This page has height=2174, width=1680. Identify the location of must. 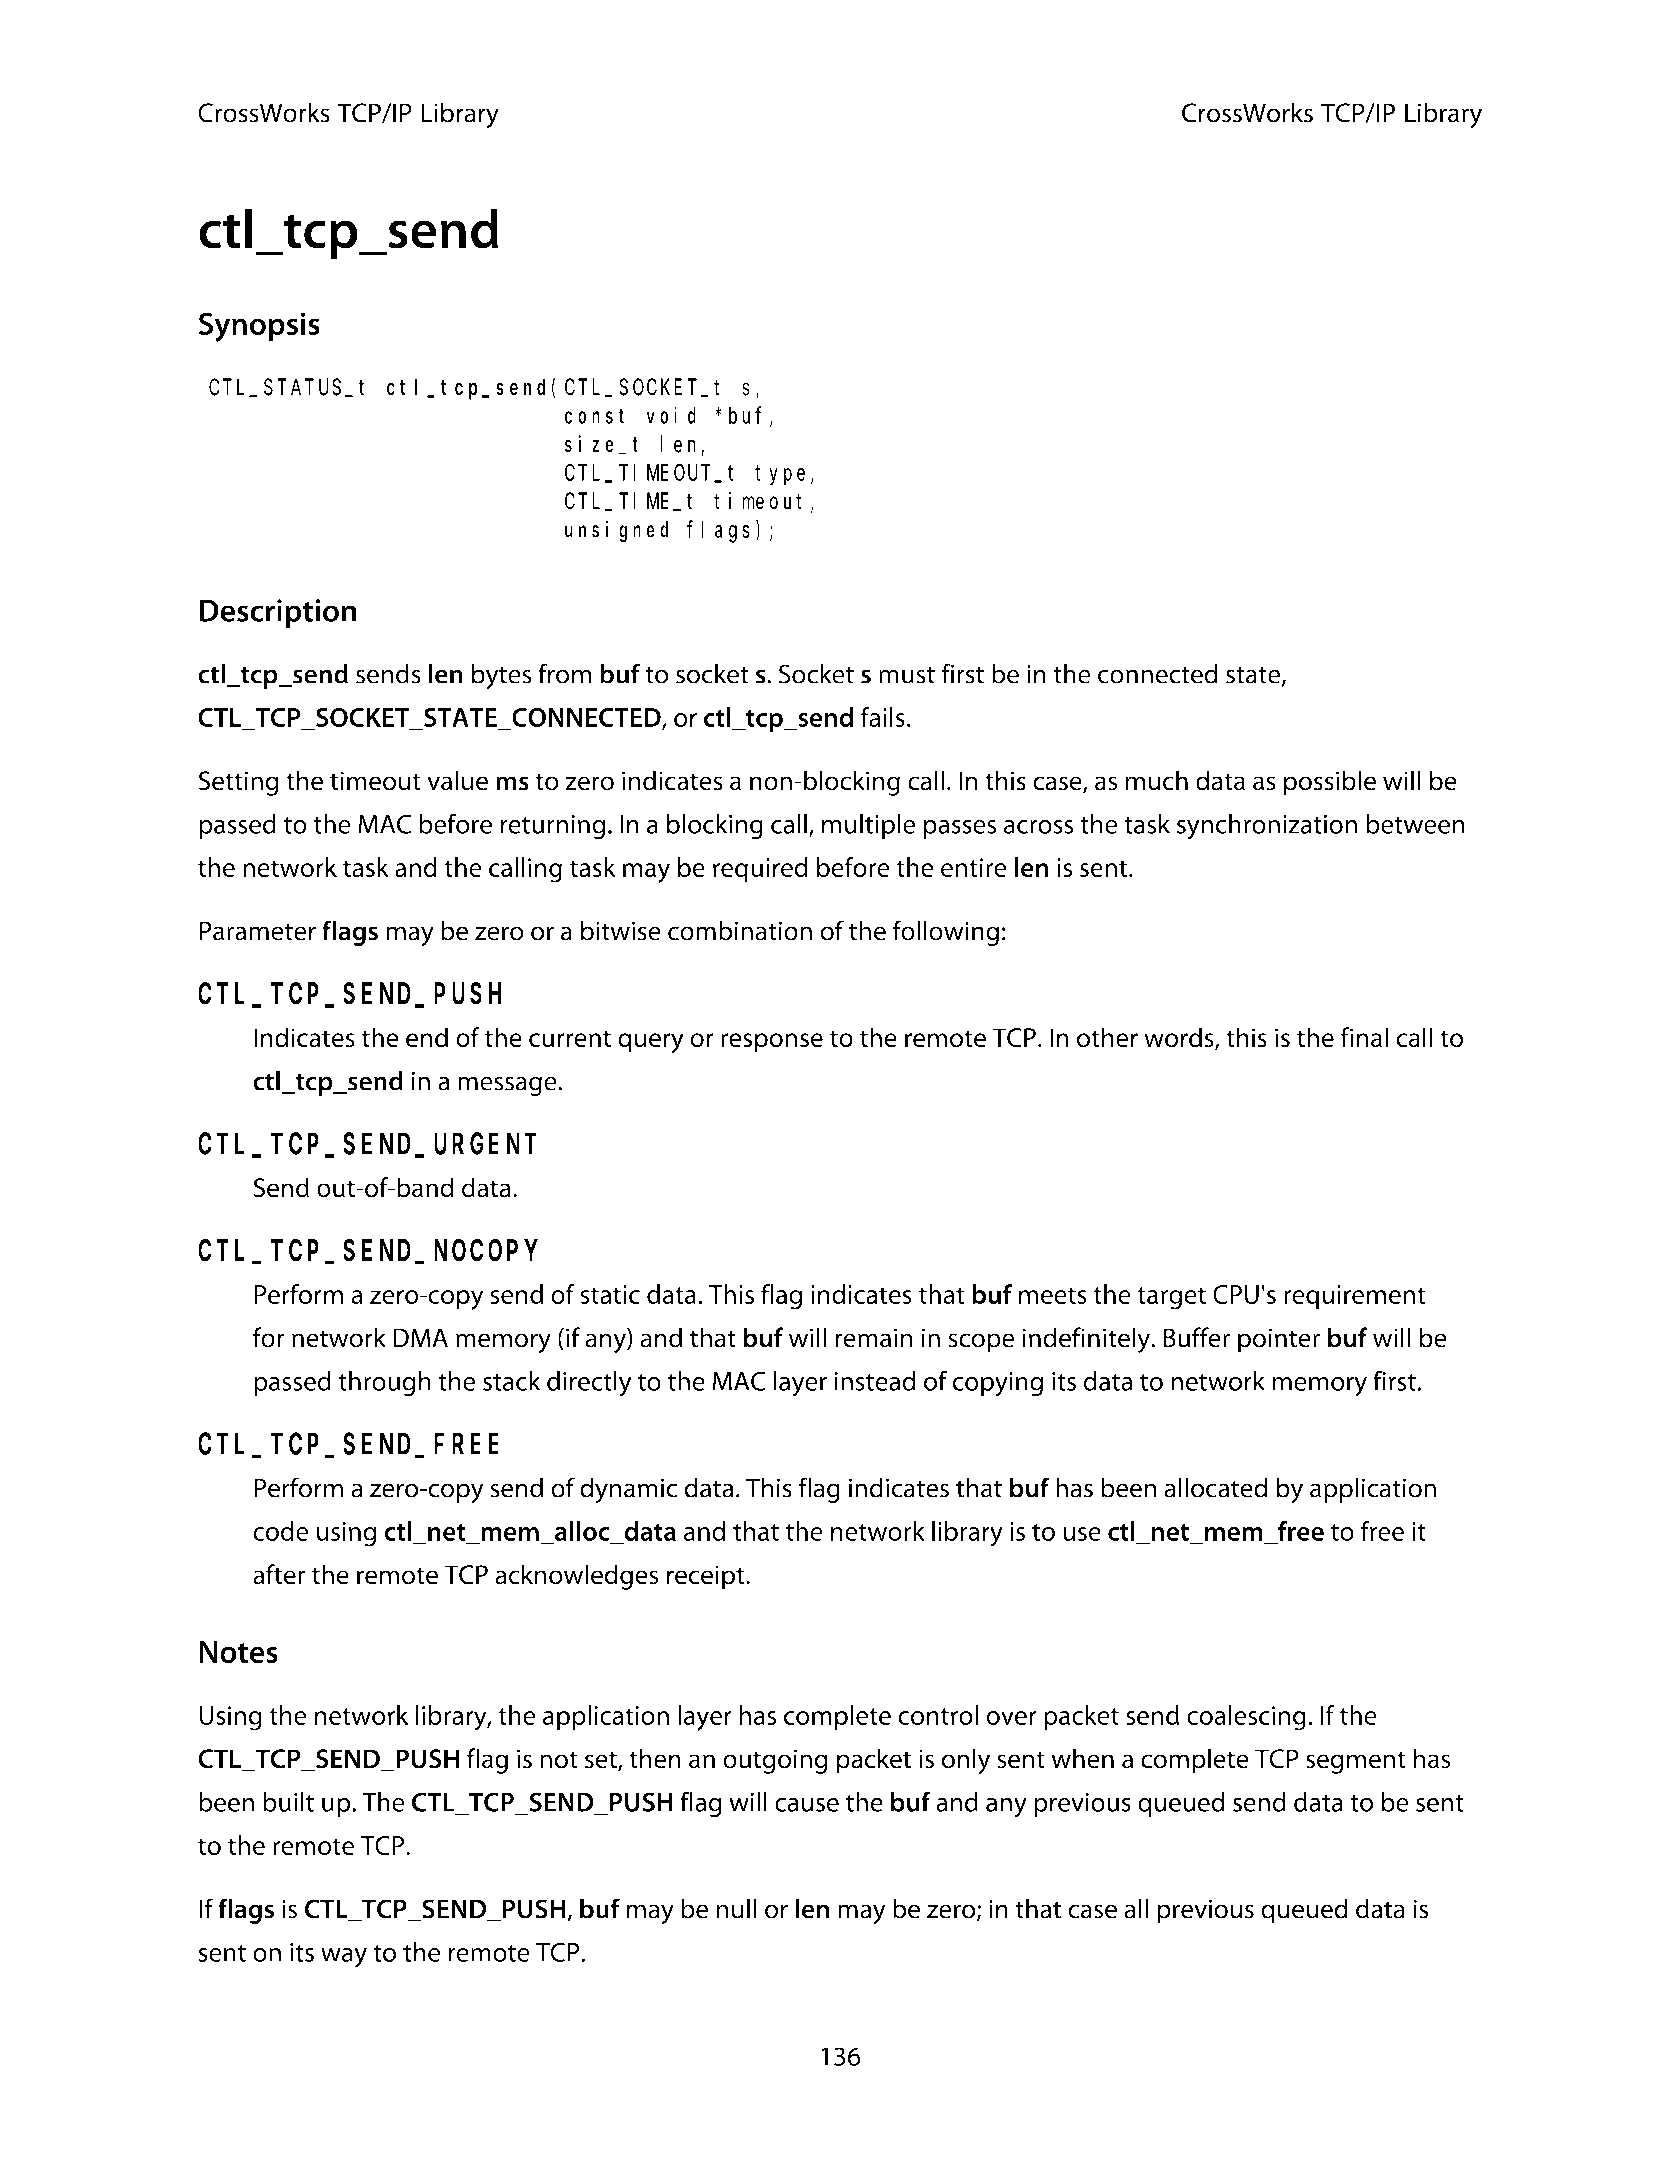
(907, 675).
